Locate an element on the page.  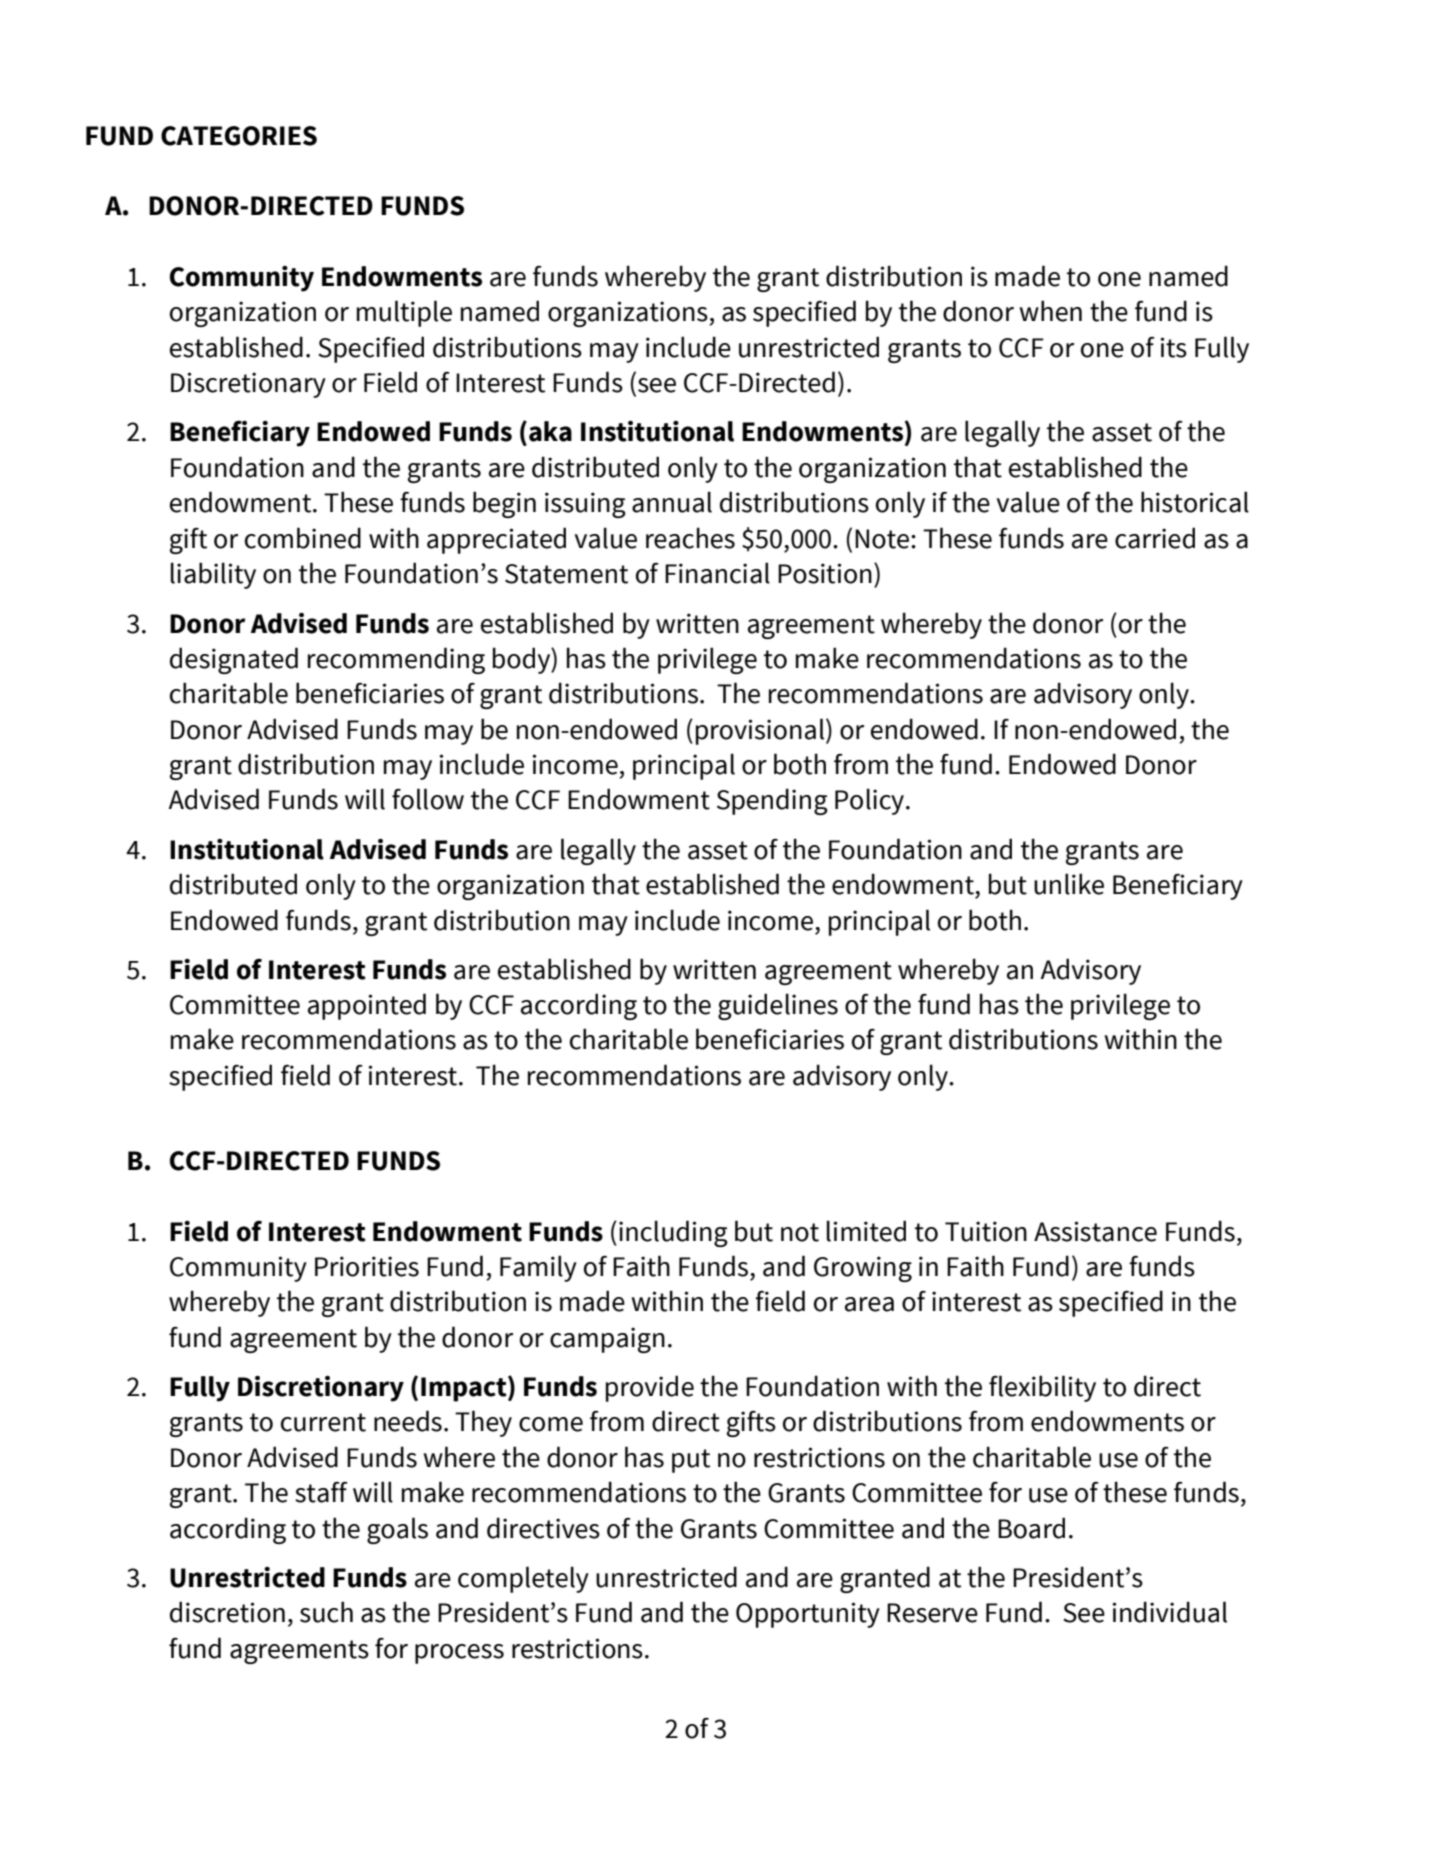
when is located at coordinates (1050, 311).
